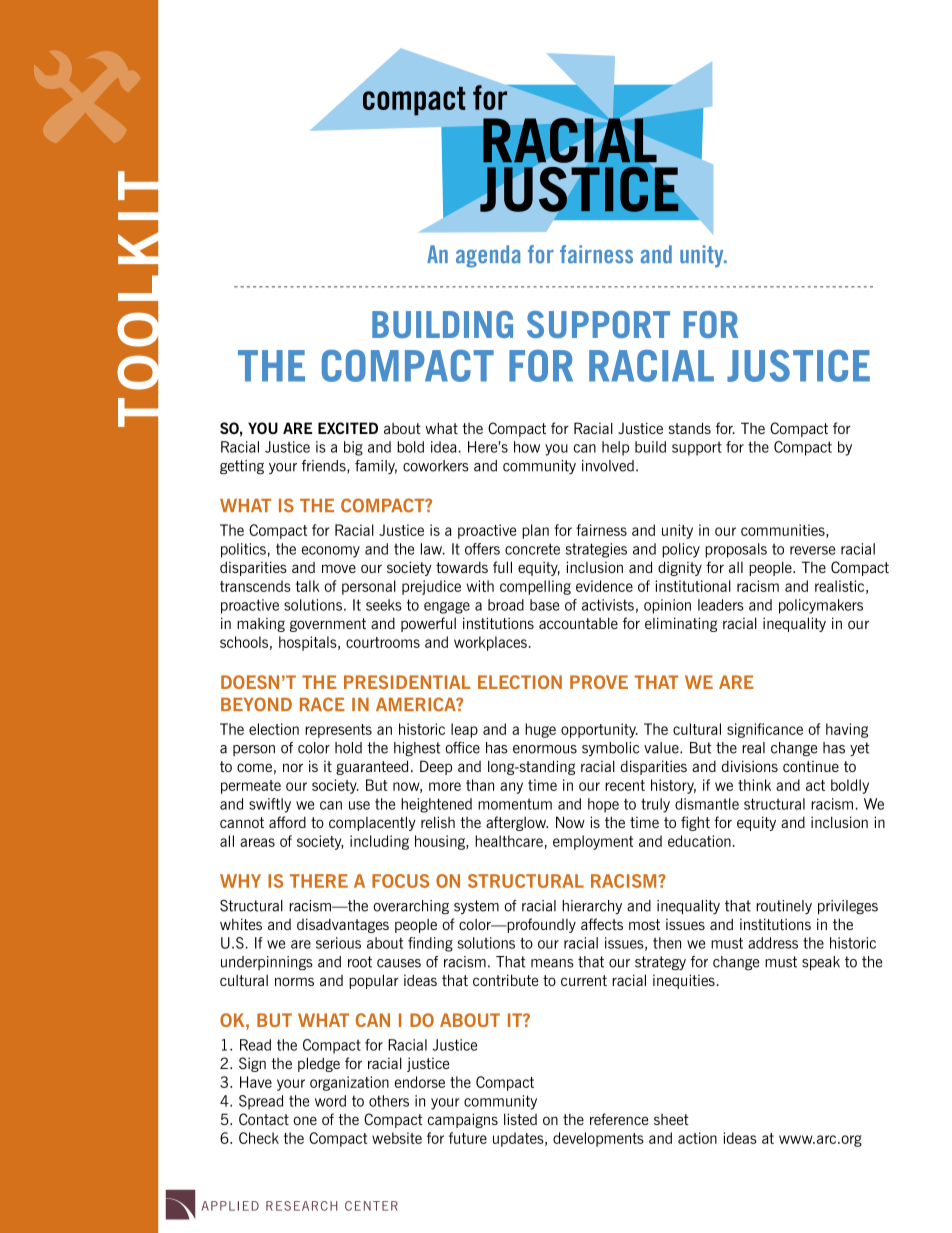 The width and height of the page is (952, 1233). Describe the element at coordinates (592, 907) in the page. I see `hierarchy` at that location.
